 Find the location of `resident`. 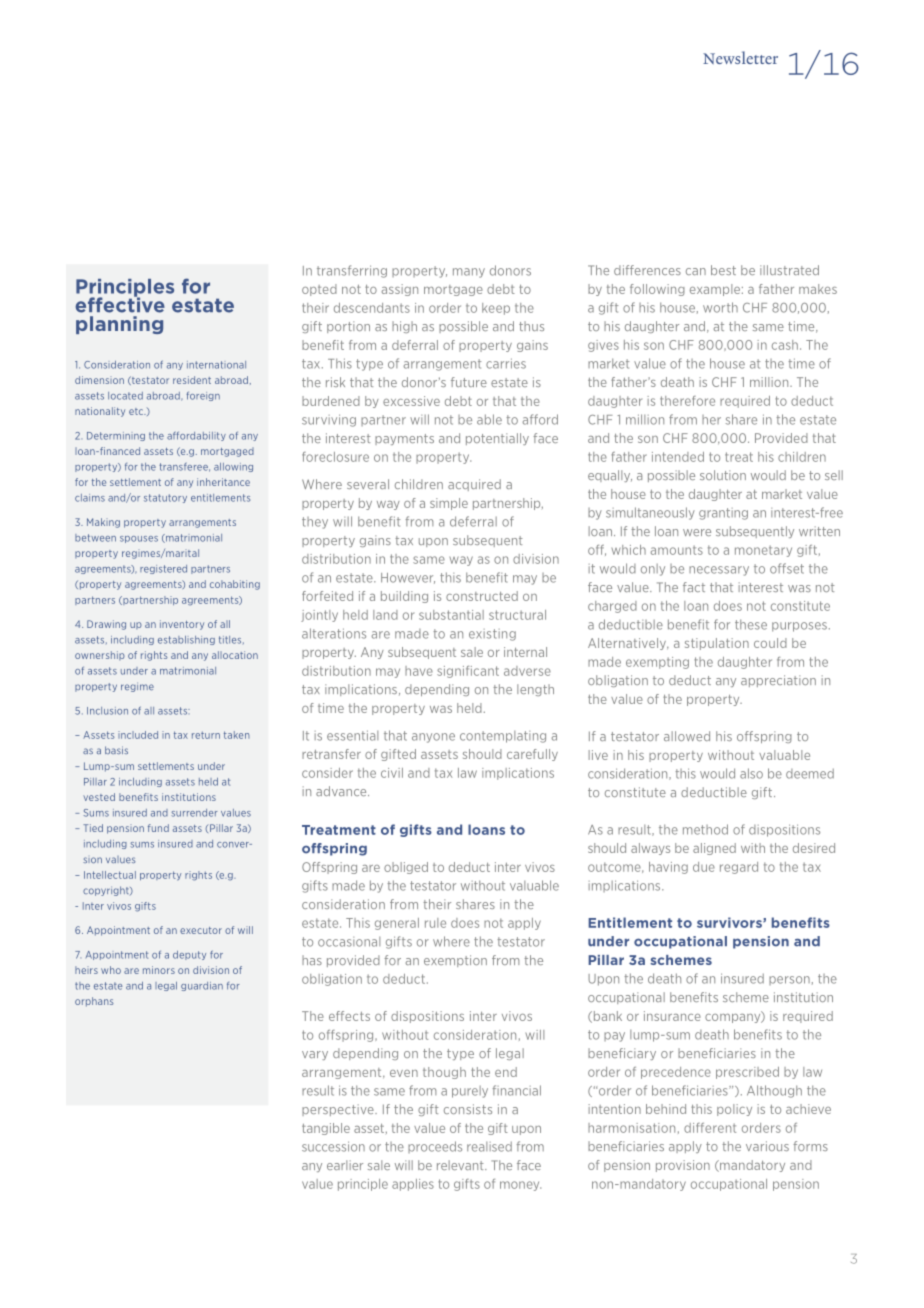

resident is located at coordinates (192, 380).
